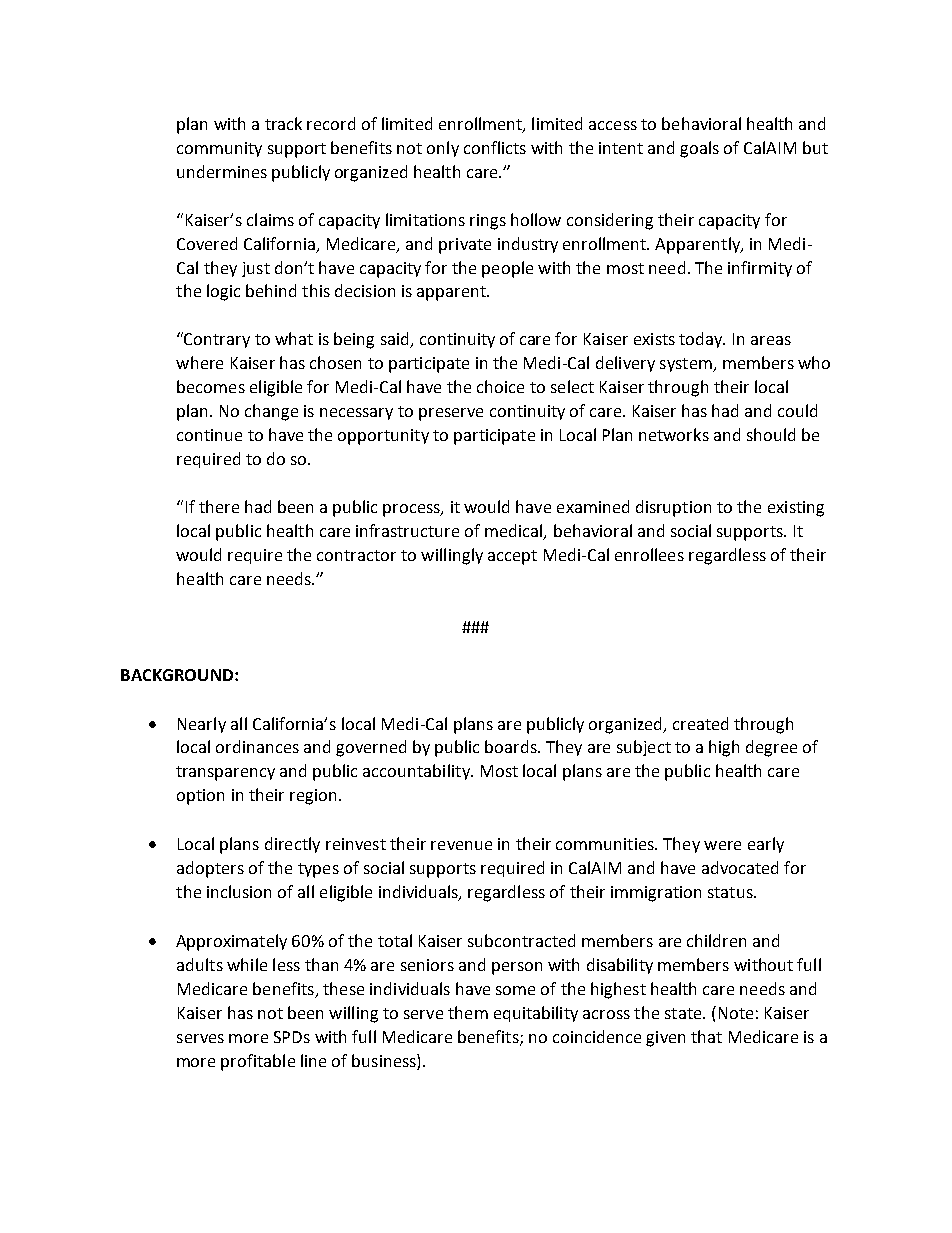 Image resolution: width=952 pixels, height=1233 pixels. What do you see at coordinates (699, 149) in the screenshot?
I see `goals` at bounding box center [699, 149].
